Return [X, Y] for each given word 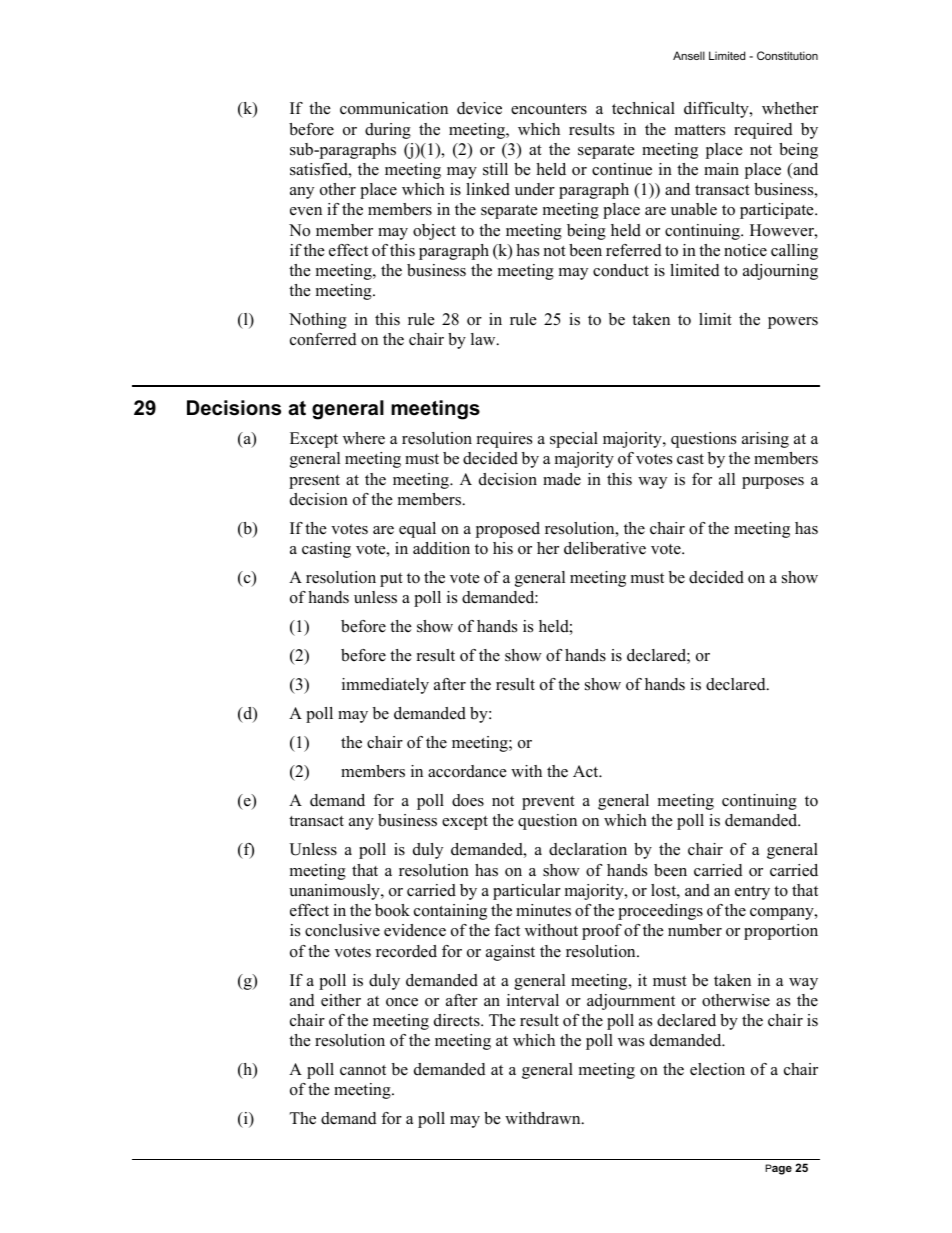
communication [394, 108]
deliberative [605, 548]
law [484, 339]
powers [793, 323]
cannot [363, 1070]
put [391, 580]
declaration [588, 849]
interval [533, 1000]
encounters [549, 109]
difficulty [717, 110]
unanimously [335, 892]
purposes [773, 483]
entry [752, 893]
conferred [323, 339]
